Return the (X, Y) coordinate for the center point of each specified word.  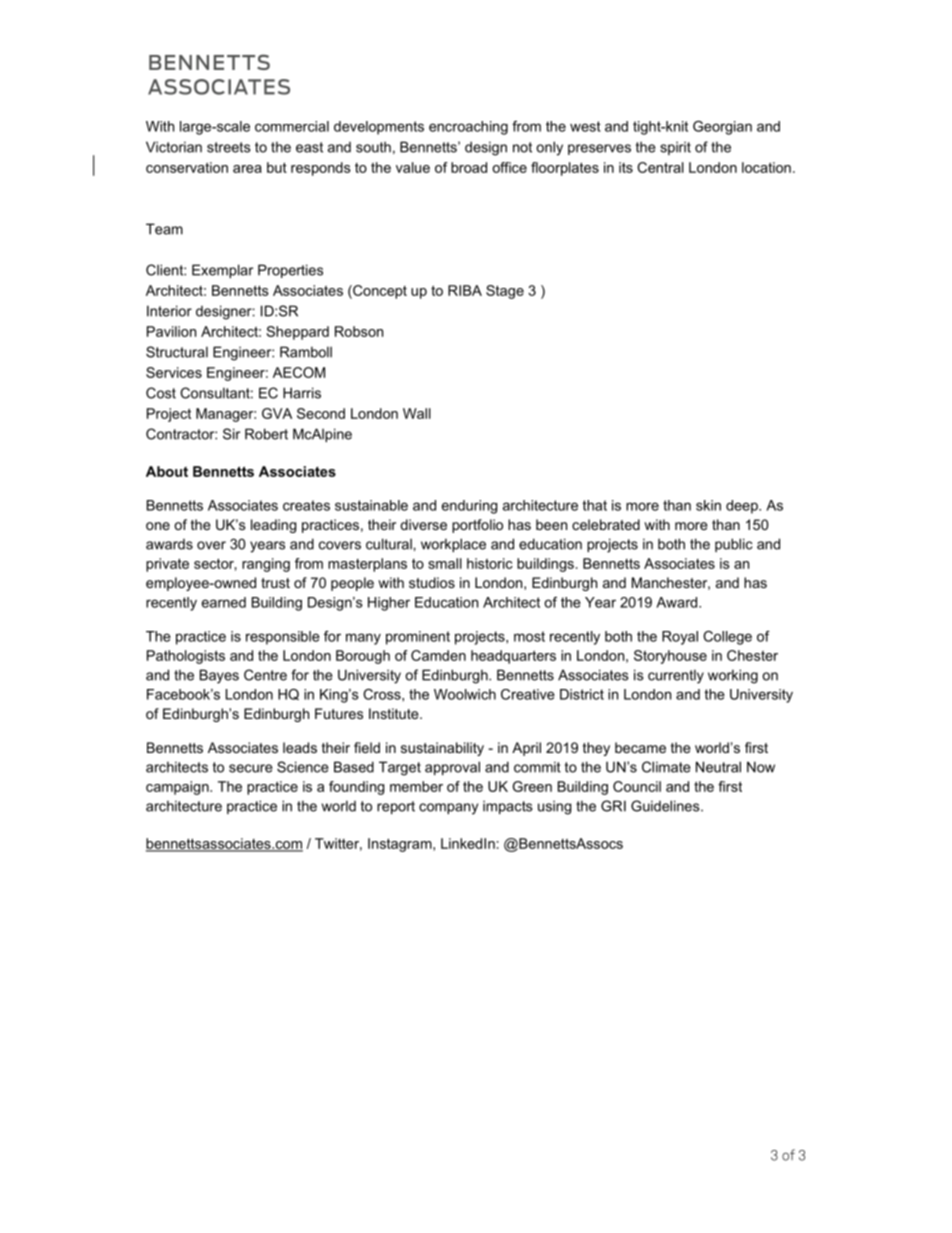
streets (228, 147)
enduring (469, 507)
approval (452, 768)
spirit (675, 148)
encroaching (468, 128)
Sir (231, 434)
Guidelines (666, 806)
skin (708, 505)
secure (251, 768)
